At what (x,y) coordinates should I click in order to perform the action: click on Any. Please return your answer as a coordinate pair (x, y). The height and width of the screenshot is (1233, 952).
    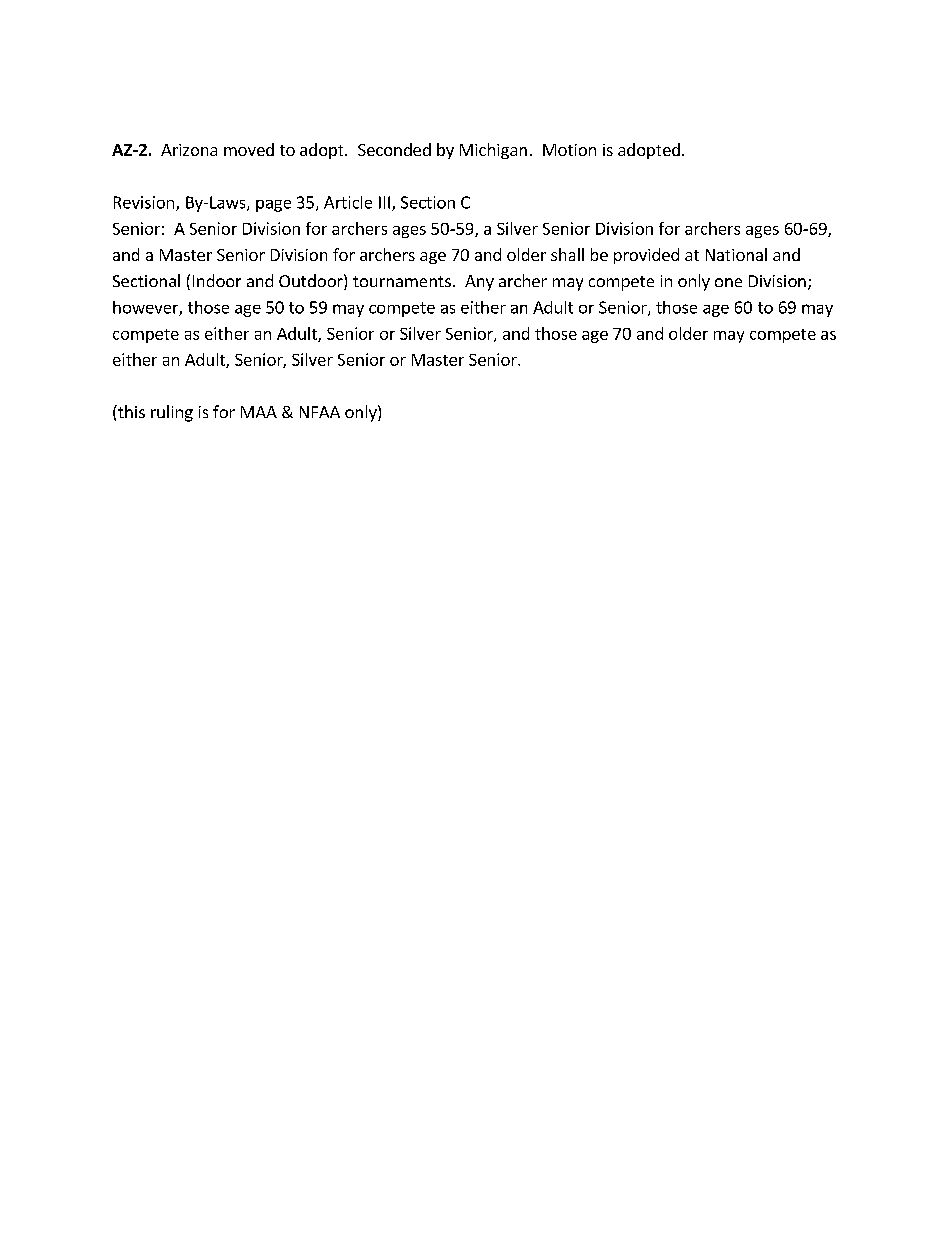
    Looking at the image, I should click on (479, 283).
